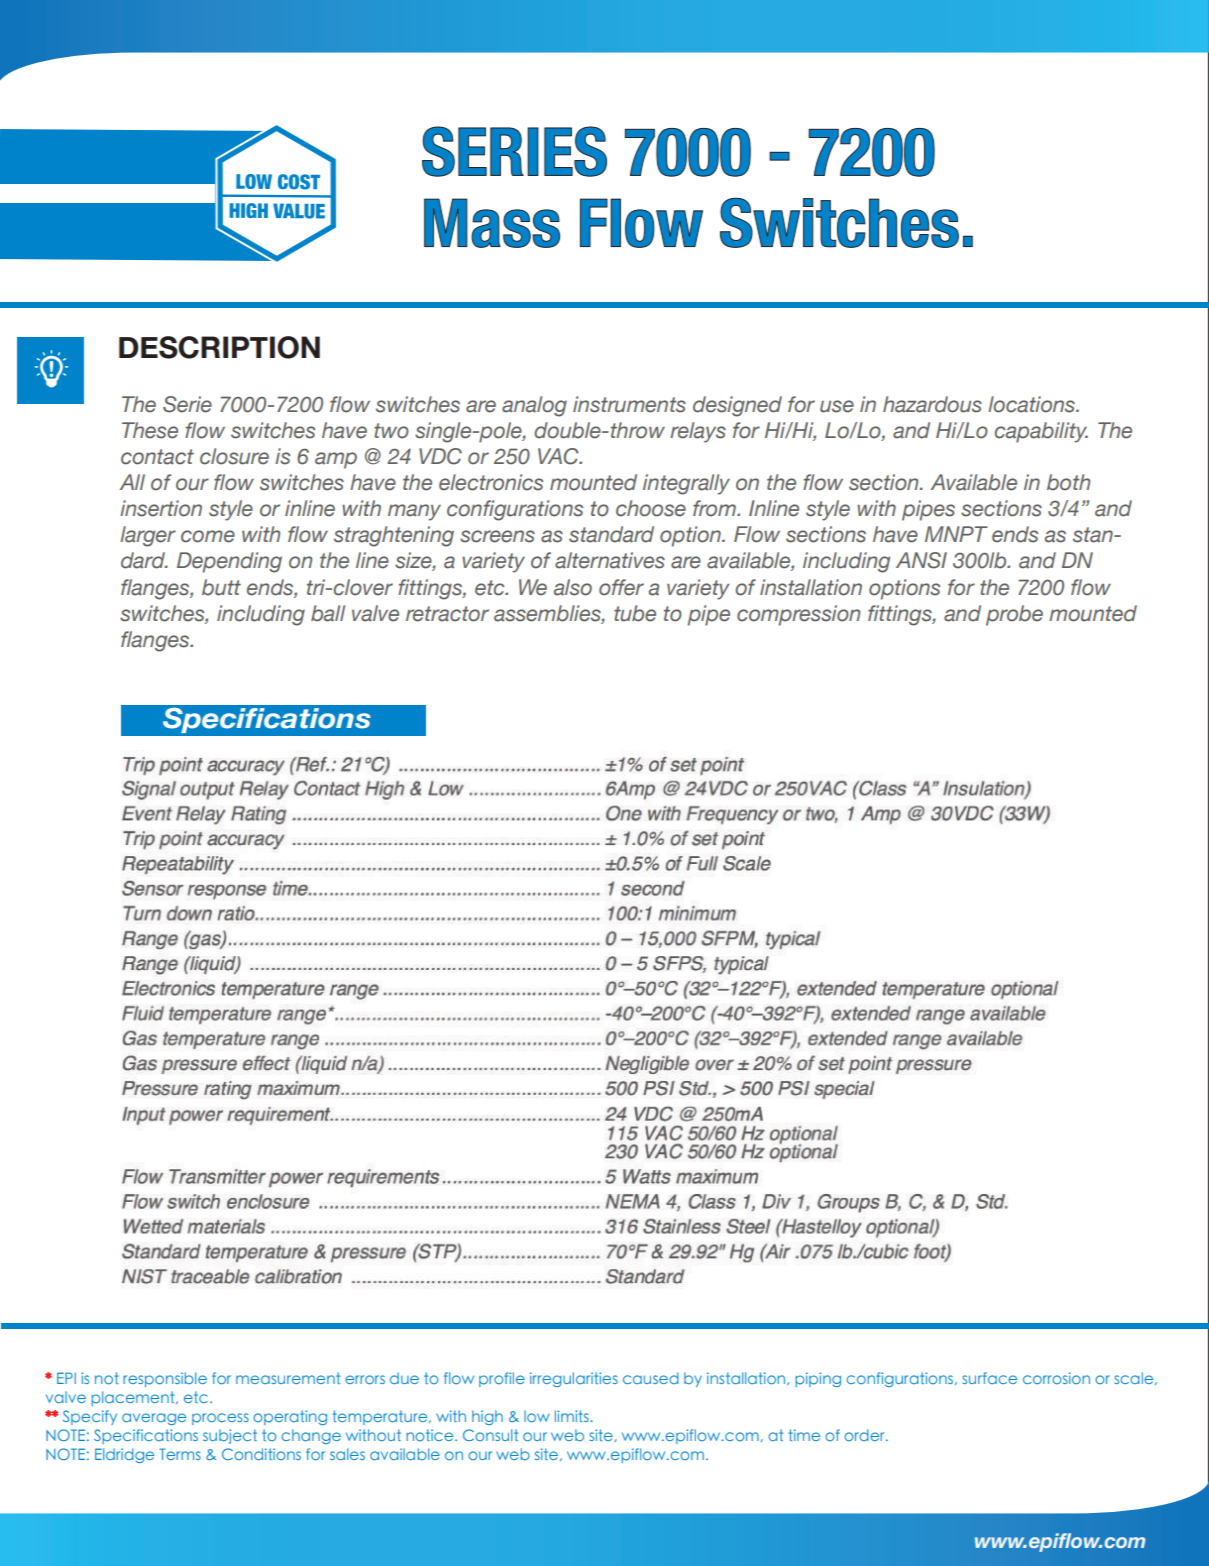 The width and height of the document is (1209, 1566). What do you see at coordinates (492, 223) in the document?
I see `Mass` at bounding box center [492, 223].
